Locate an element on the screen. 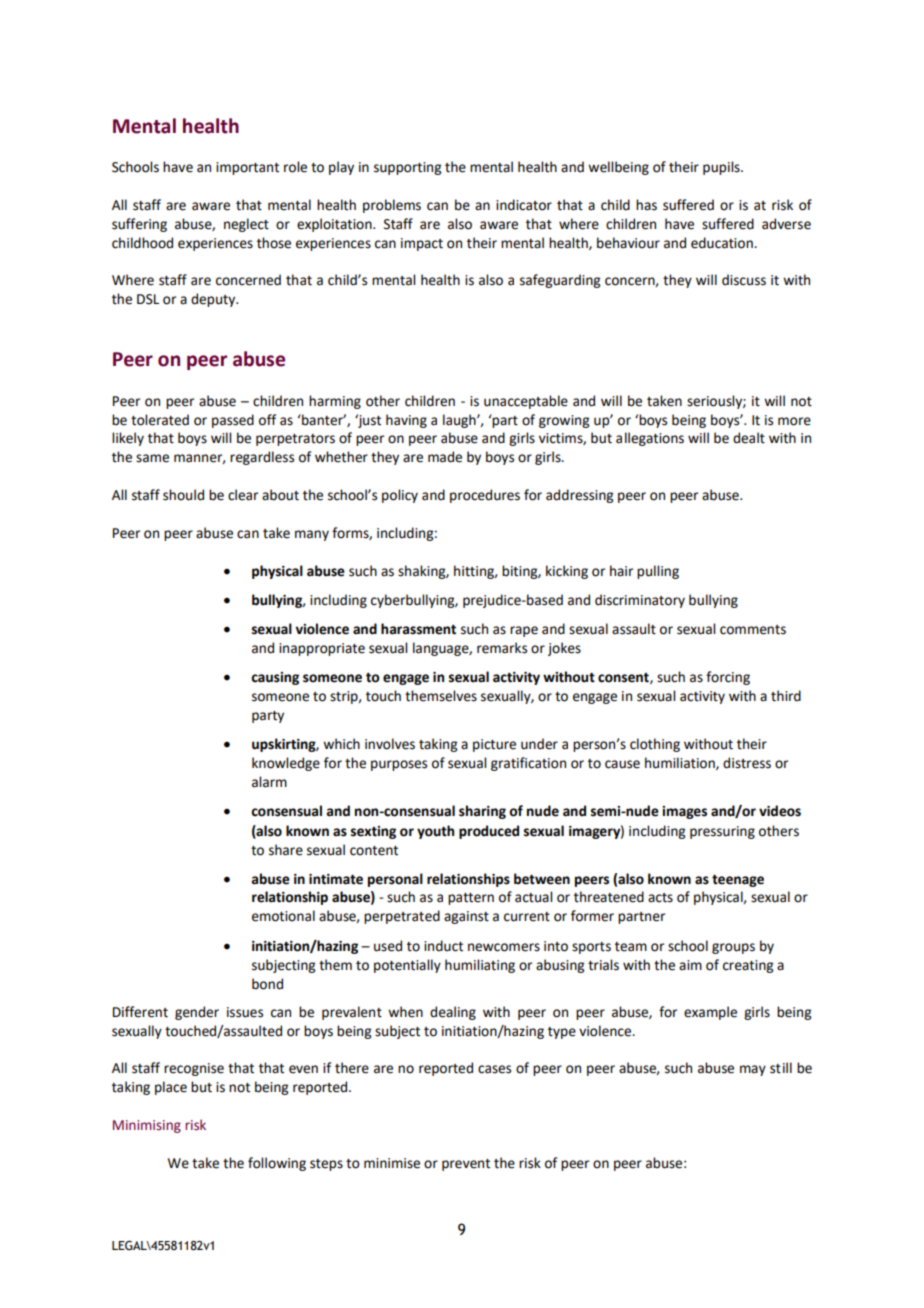 This screenshot has width=924, height=1308. should is located at coordinates (183, 495).
